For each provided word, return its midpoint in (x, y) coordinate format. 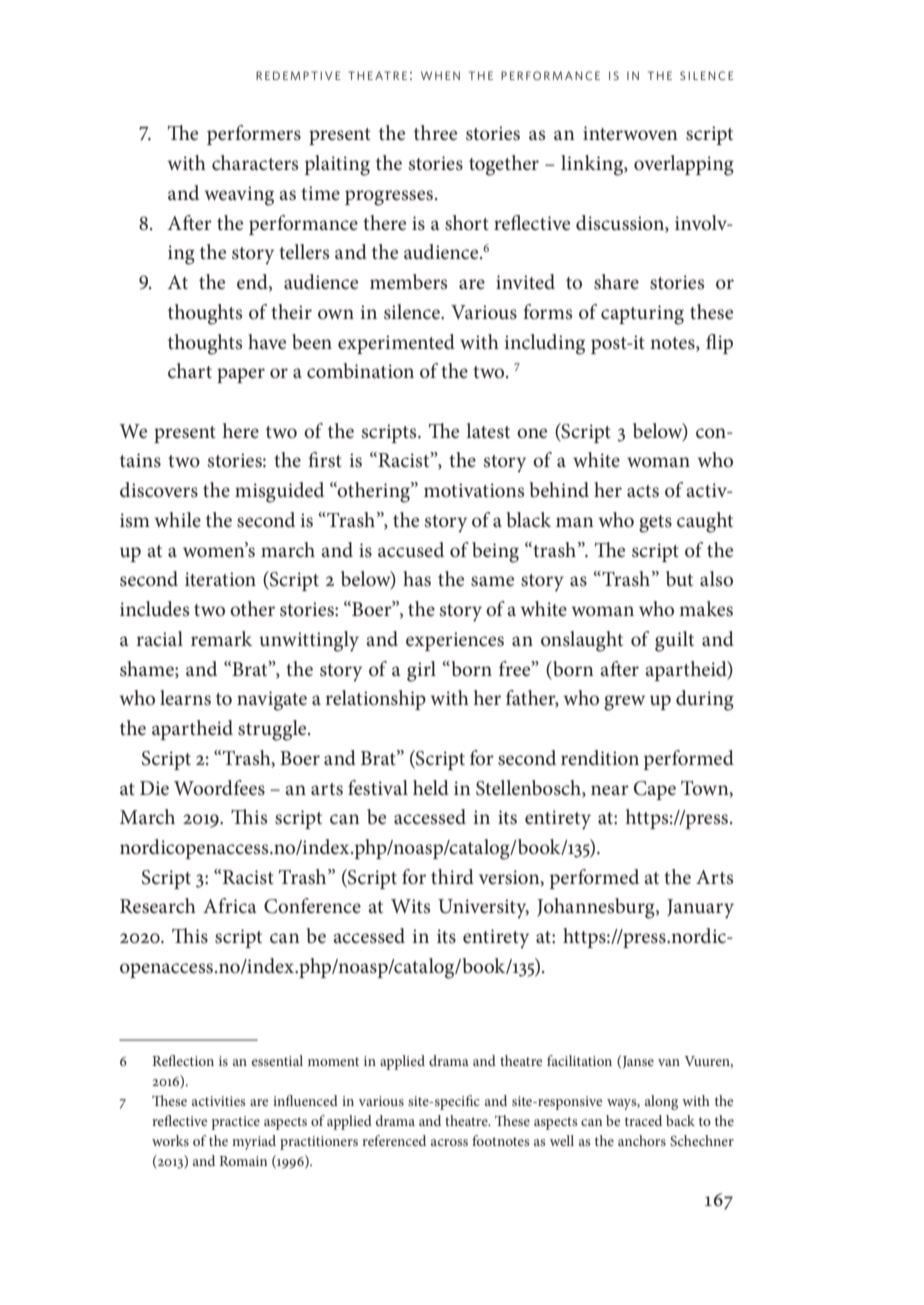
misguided (279, 492)
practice (235, 1123)
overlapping (684, 165)
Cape (655, 790)
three (435, 133)
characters (255, 163)
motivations (474, 490)
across (449, 1142)
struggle (273, 730)
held (431, 788)
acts (643, 491)
